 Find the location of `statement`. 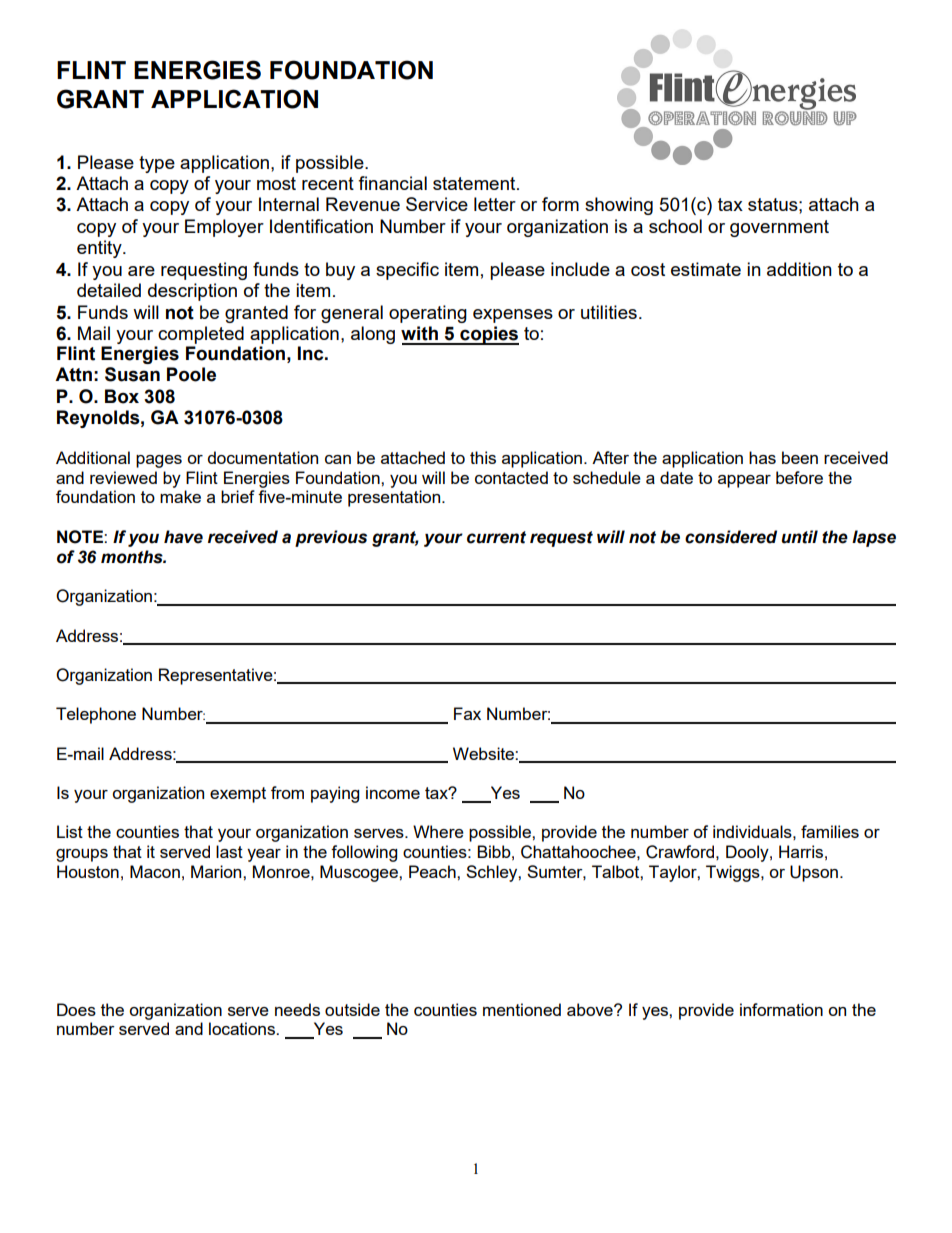

statement is located at coordinates (475, 183).
